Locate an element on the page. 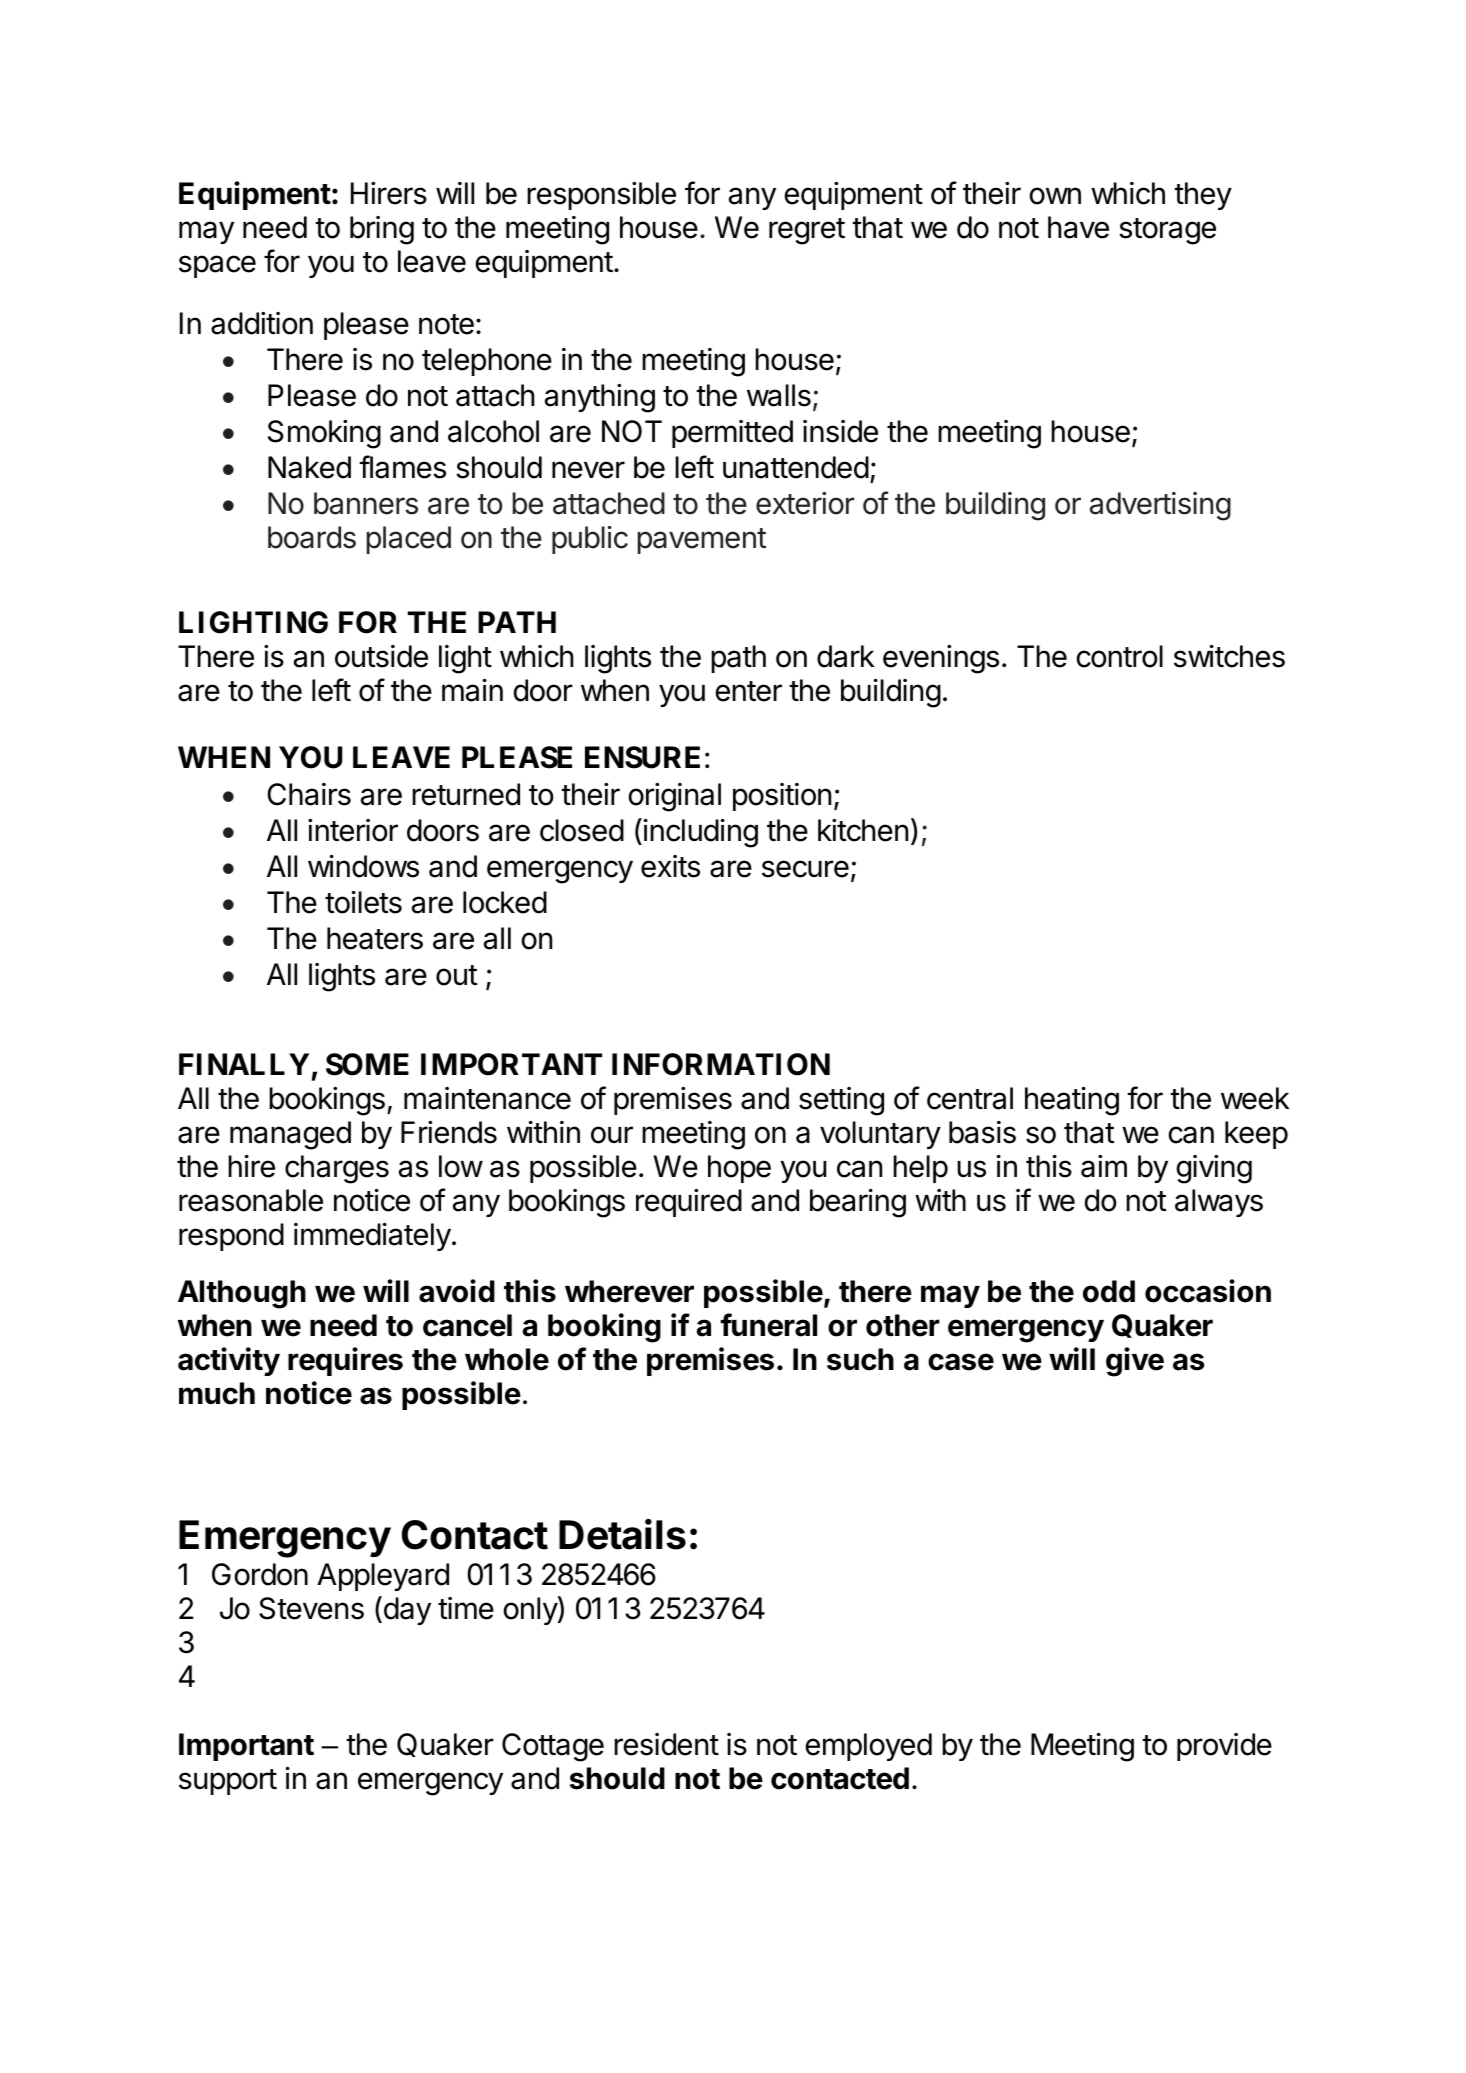 Image resolution: width=1466 pixels, height=2073 pixels. bring is located at coordinates (382, 230).
